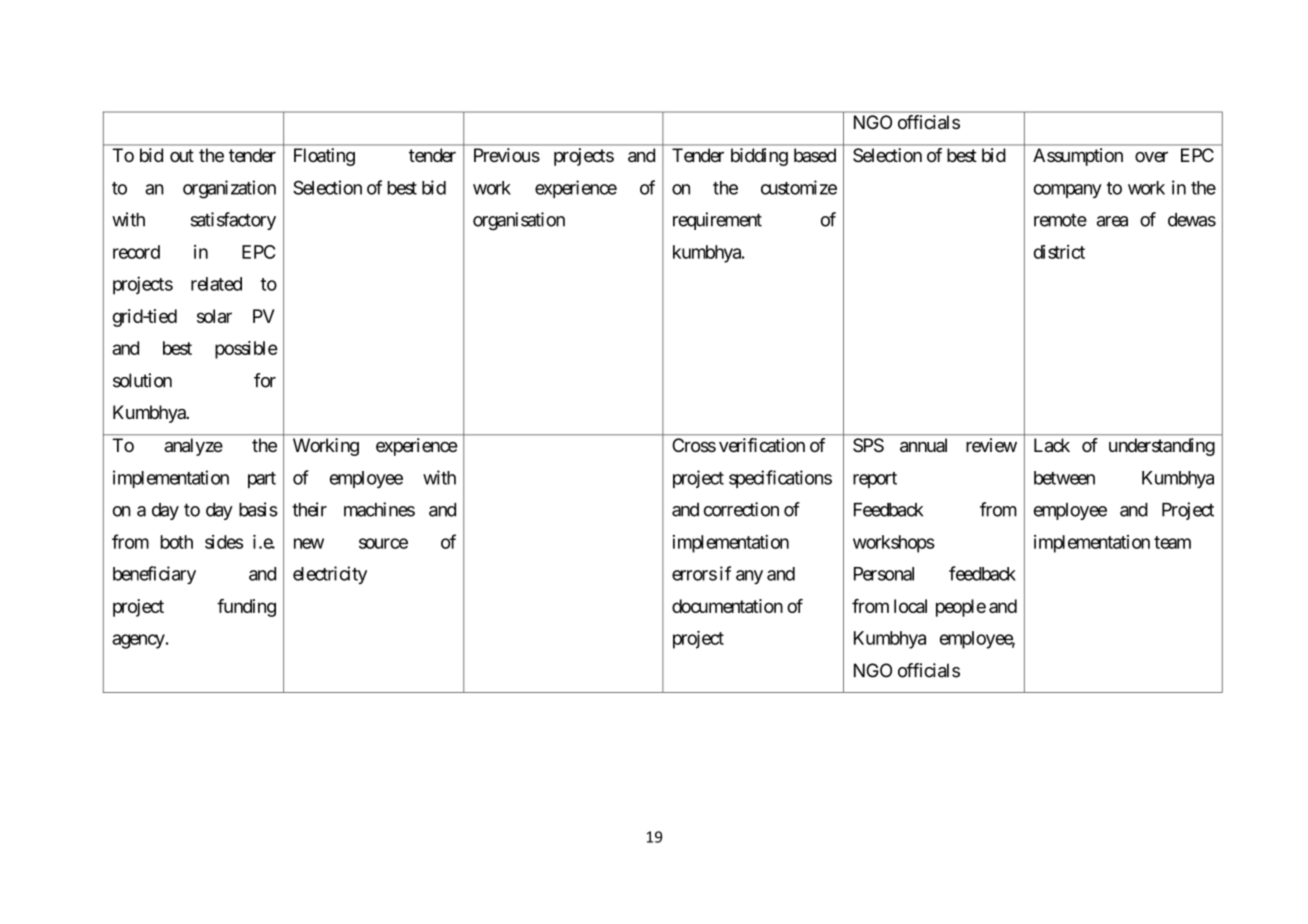 This page has width=1308, height=924. I want to click on verification, so click(762, 445).
